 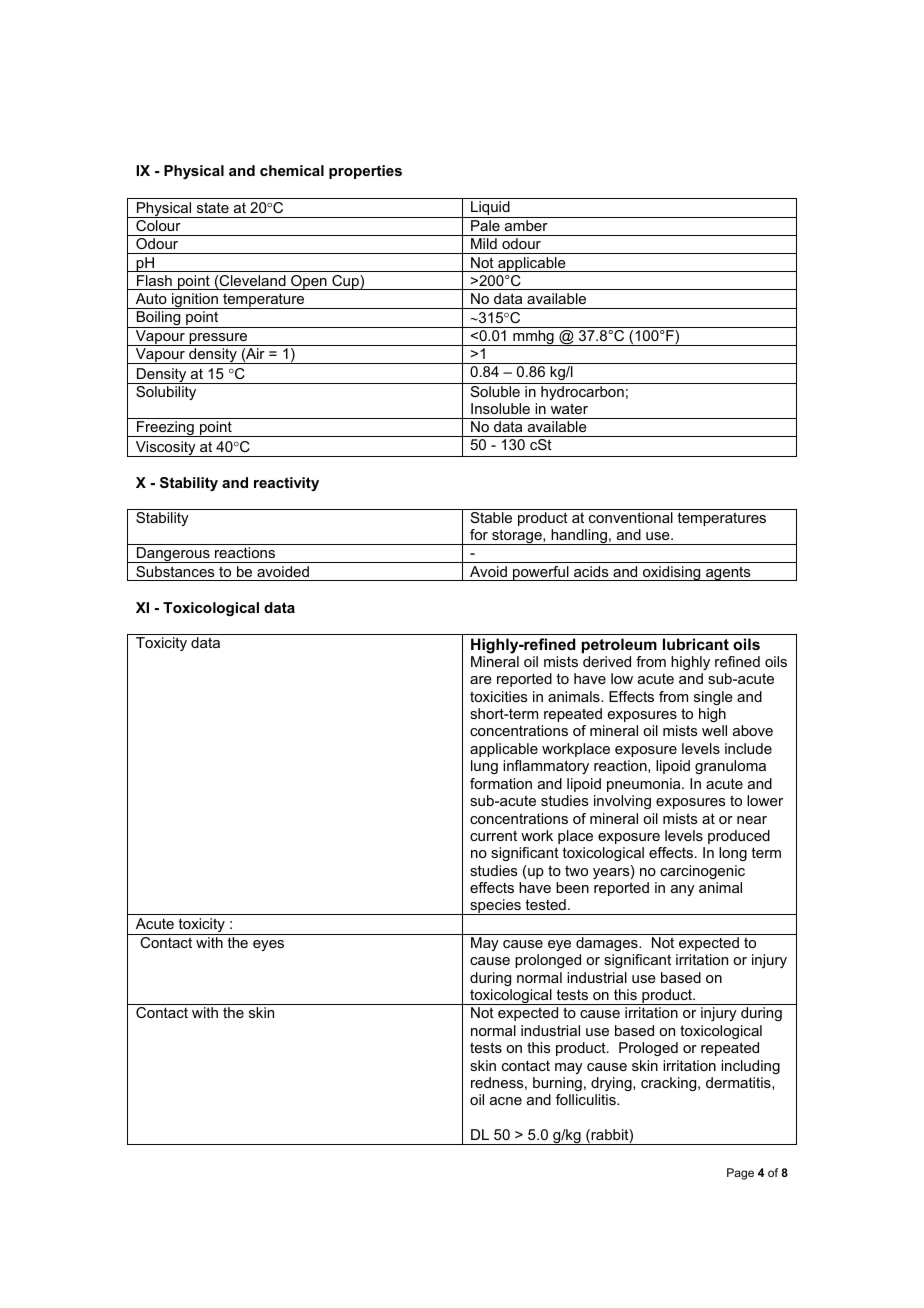 I want to click on eyes, so click(x=268, y=945).
